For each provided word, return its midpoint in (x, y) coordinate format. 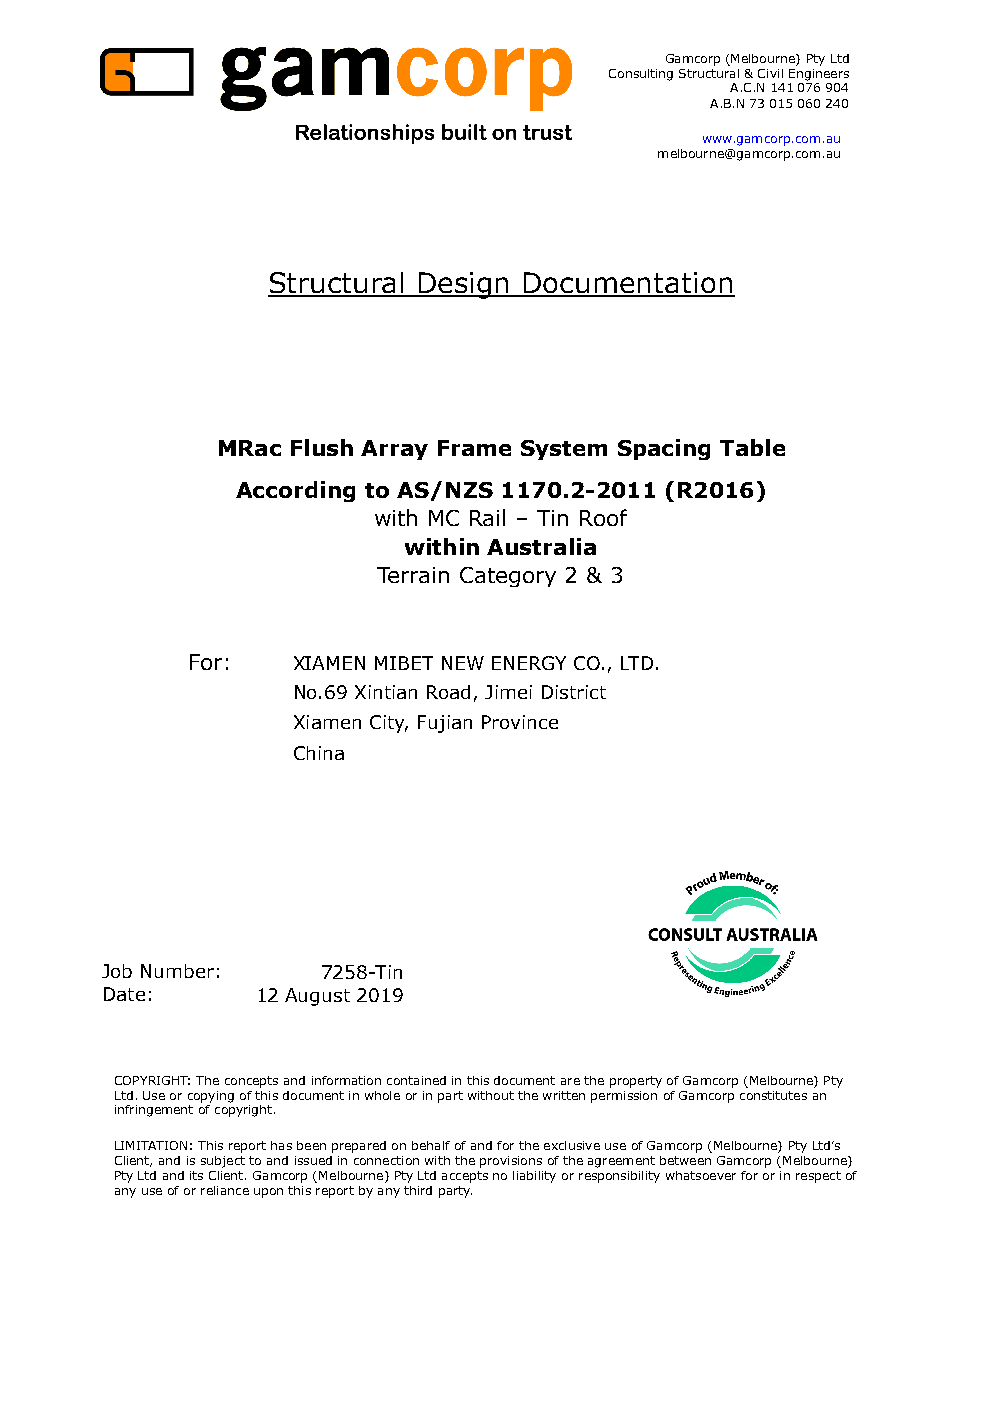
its (196, 1175)
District (574, 692)
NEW (463, 663)
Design (464, 285)
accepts (465, 1177)
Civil (770, 73)
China (319, 753)
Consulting (641, 75)
